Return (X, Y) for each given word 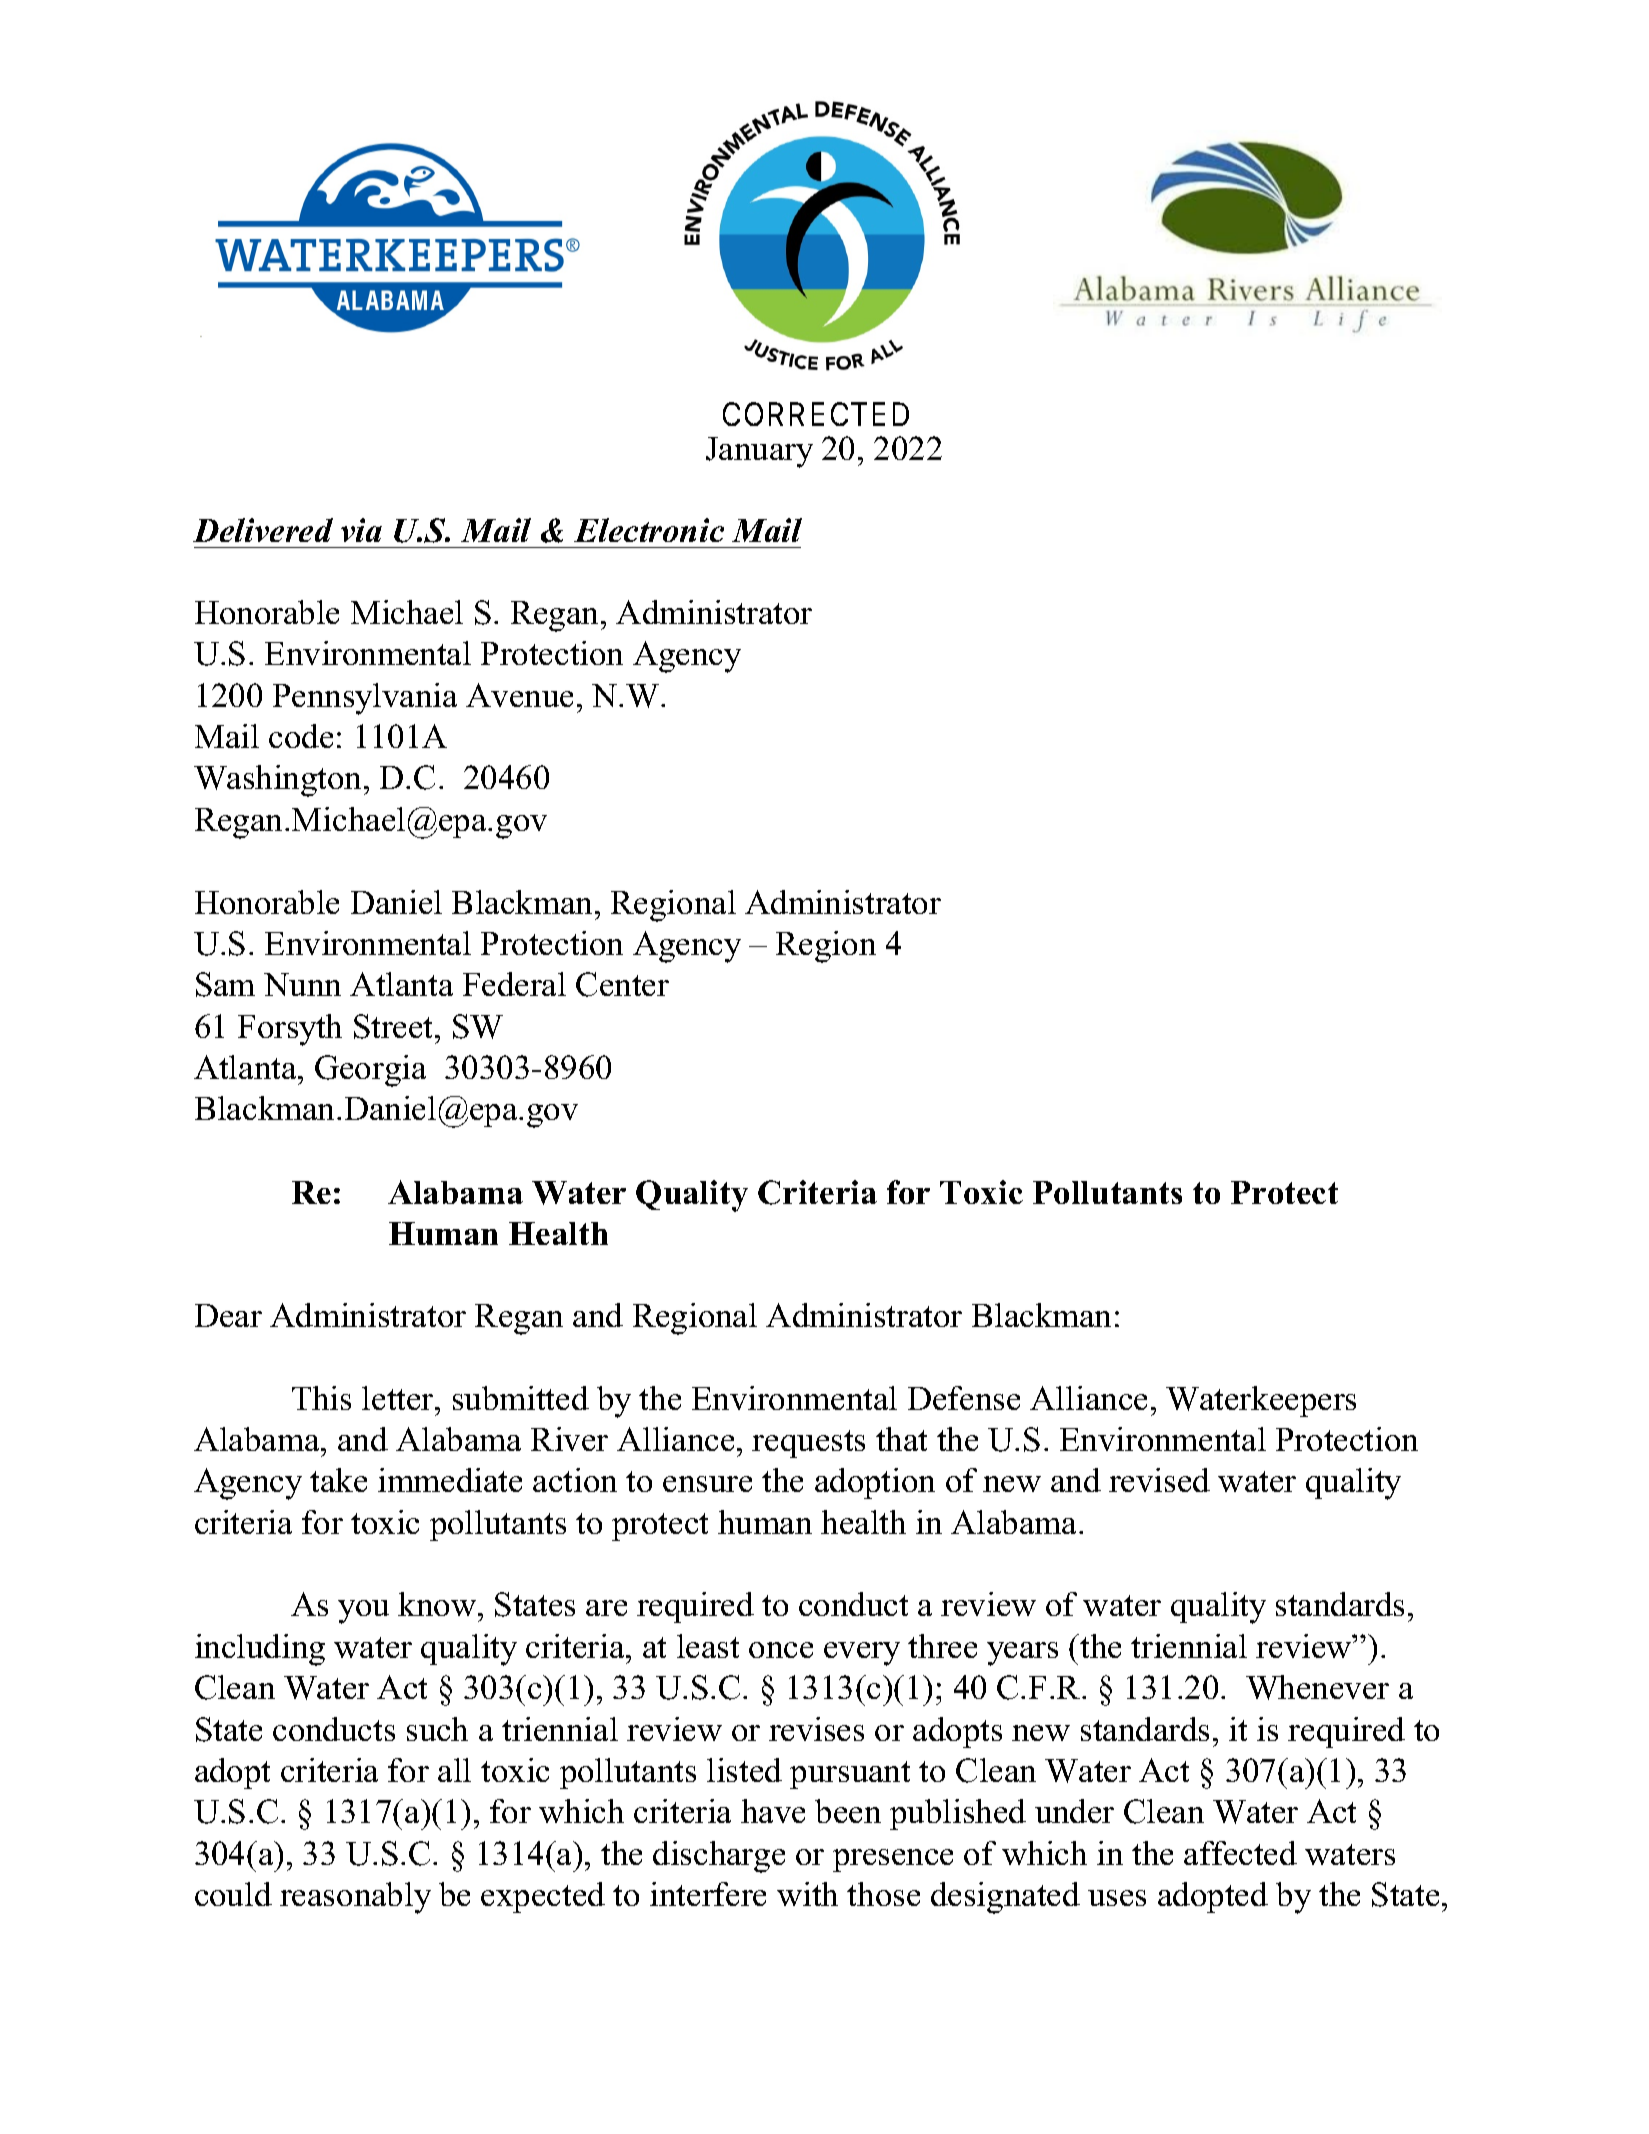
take (338, 1480)
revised (1159, 1480)
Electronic (649, 530)
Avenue (519, 695)
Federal (514, 984)
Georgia (370, 1071)
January (759, 452)
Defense (964, 1398)
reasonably (355, 1898)
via (361, 530)
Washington (279, 781)
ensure (707, 1484)
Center (622, 984)
